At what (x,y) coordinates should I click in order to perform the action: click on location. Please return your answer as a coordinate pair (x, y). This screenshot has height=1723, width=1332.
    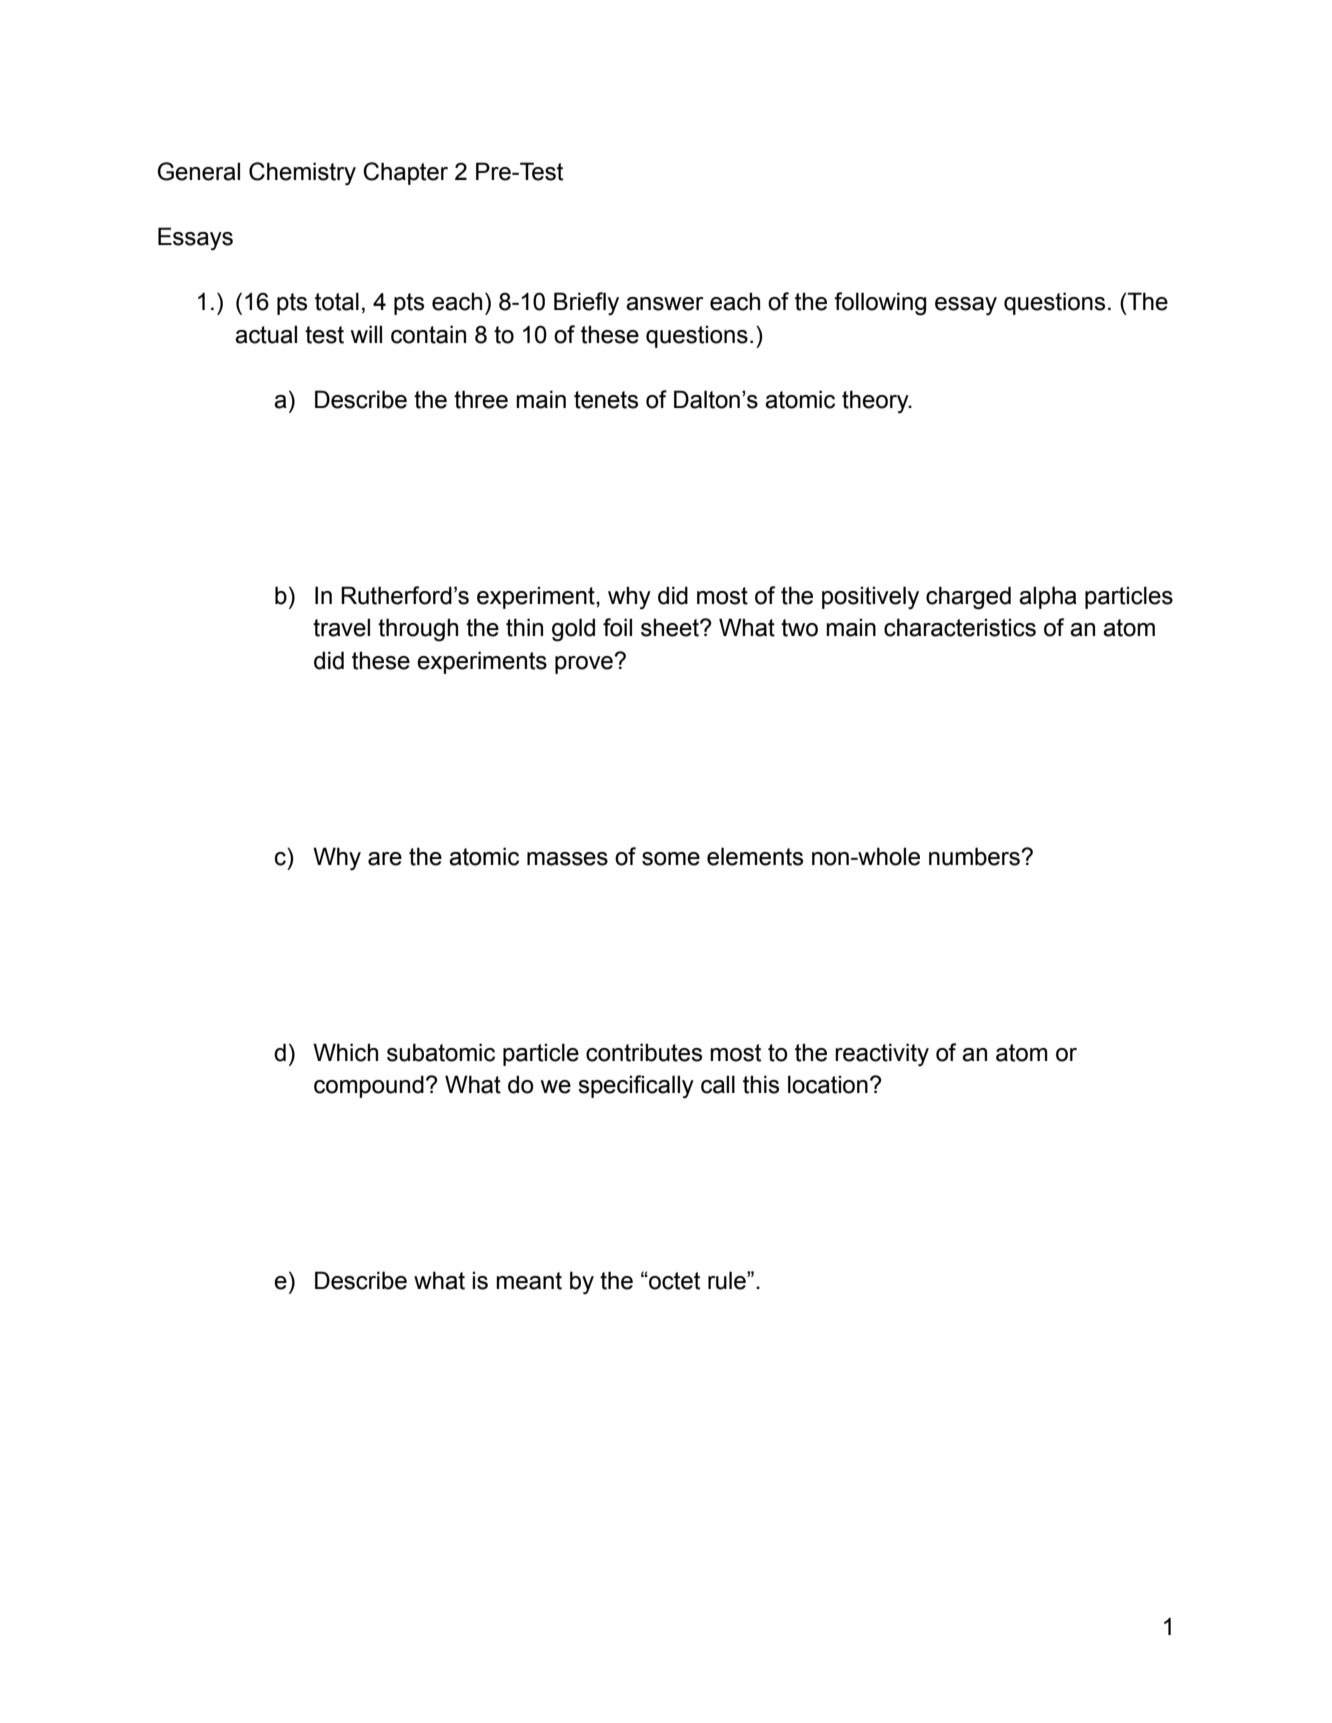
    Looking at the image, I should click on (828, 1084).
